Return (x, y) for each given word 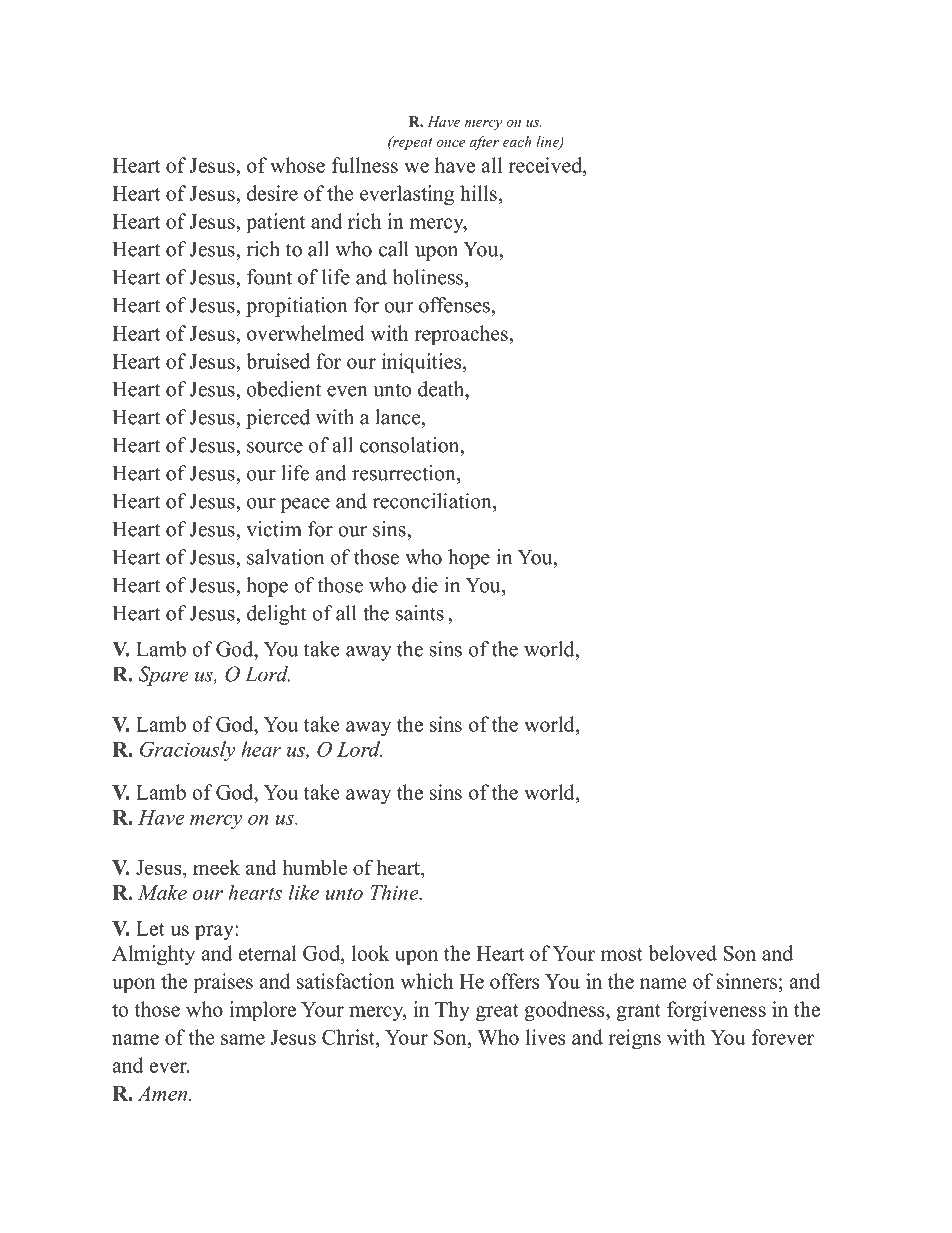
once (451, 143)
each (517, 141)
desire (272, 193)
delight (277, 615)
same (243, 1039)
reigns (635, 1039)
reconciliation (433, 501)
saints (420, 613)
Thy (452, 1011)
